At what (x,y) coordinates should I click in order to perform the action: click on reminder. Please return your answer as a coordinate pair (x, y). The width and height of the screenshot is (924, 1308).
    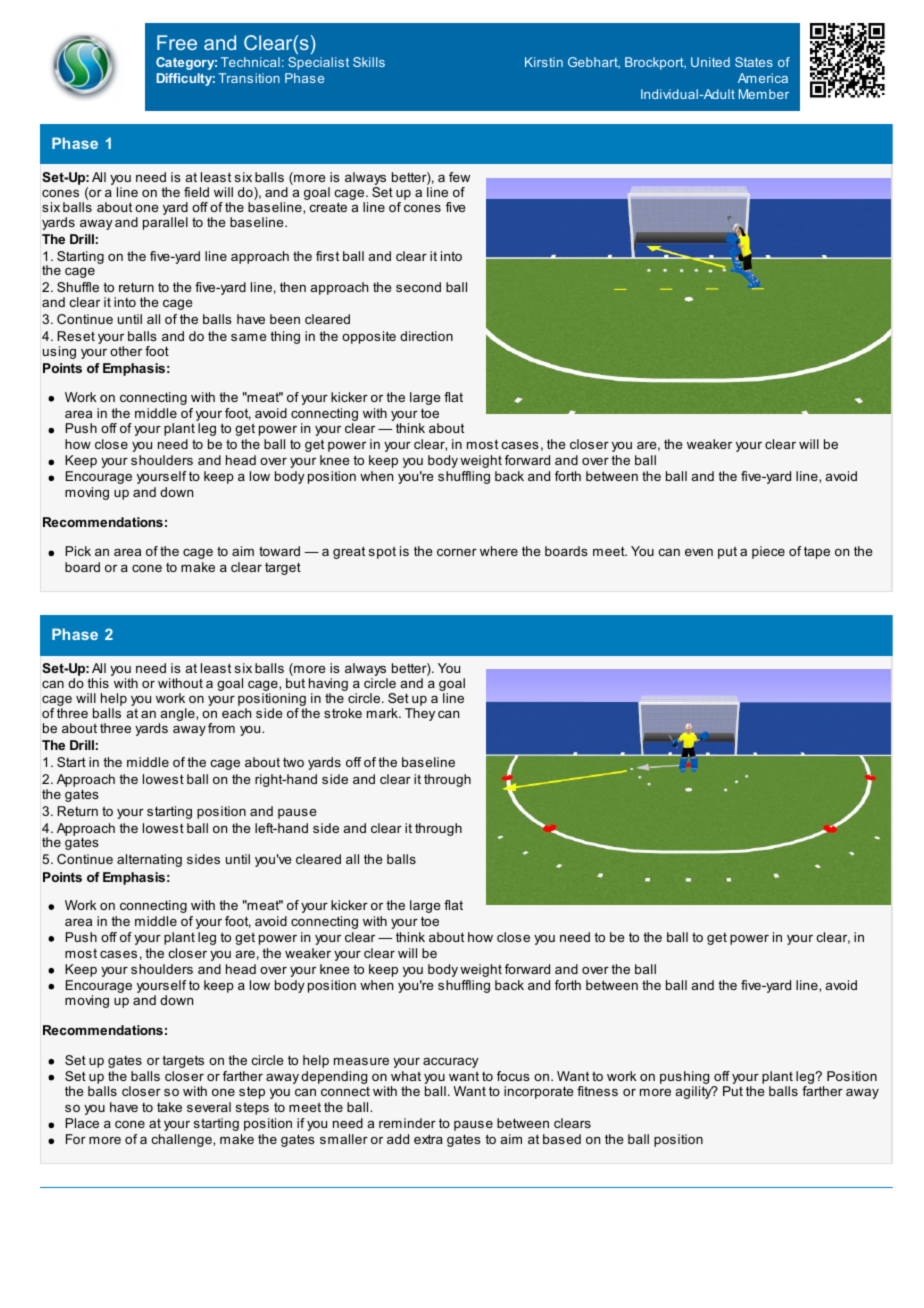
    Looking at the image, I should click on (407, 1123).
